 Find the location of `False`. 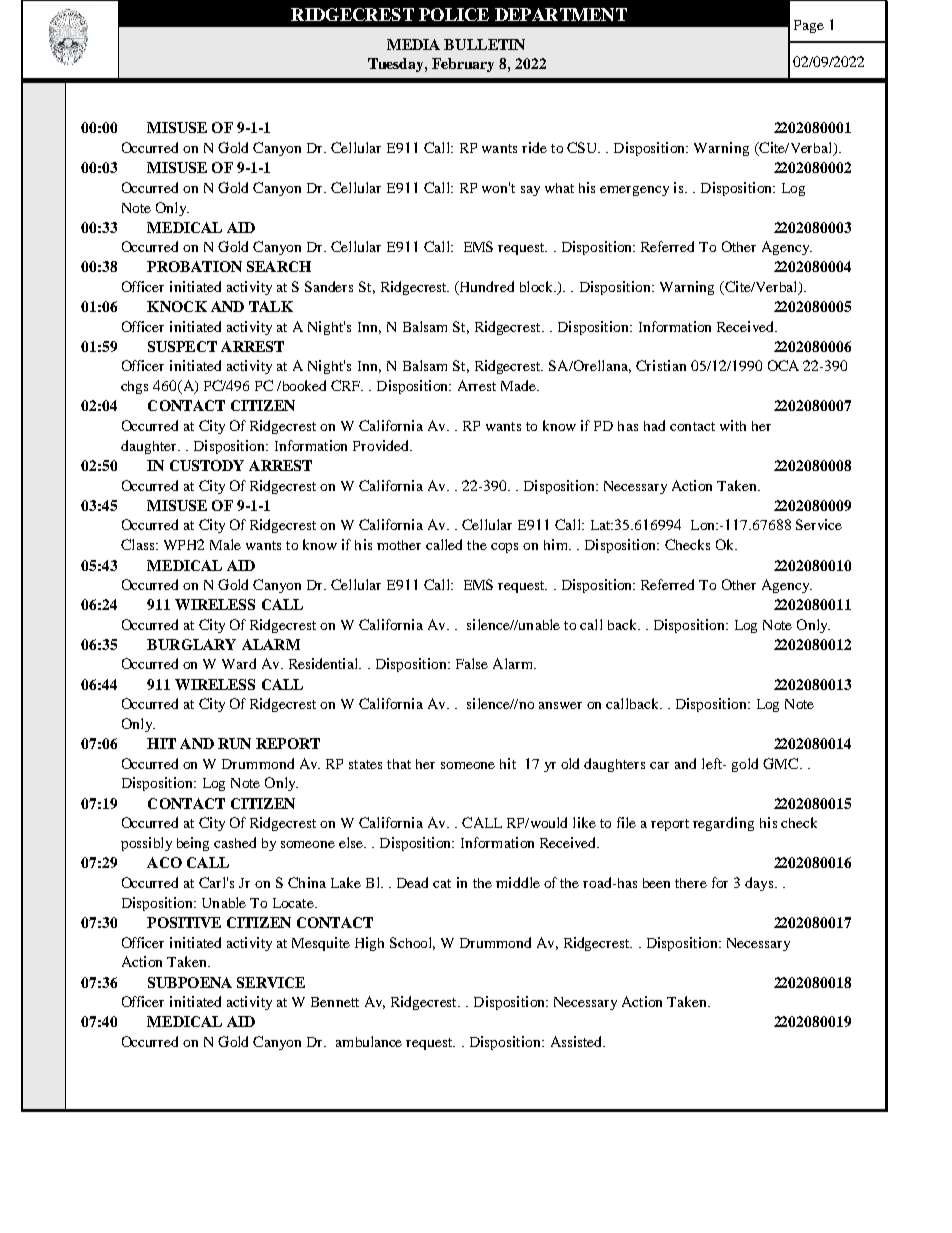

False is located at coordinates (472, 663).
